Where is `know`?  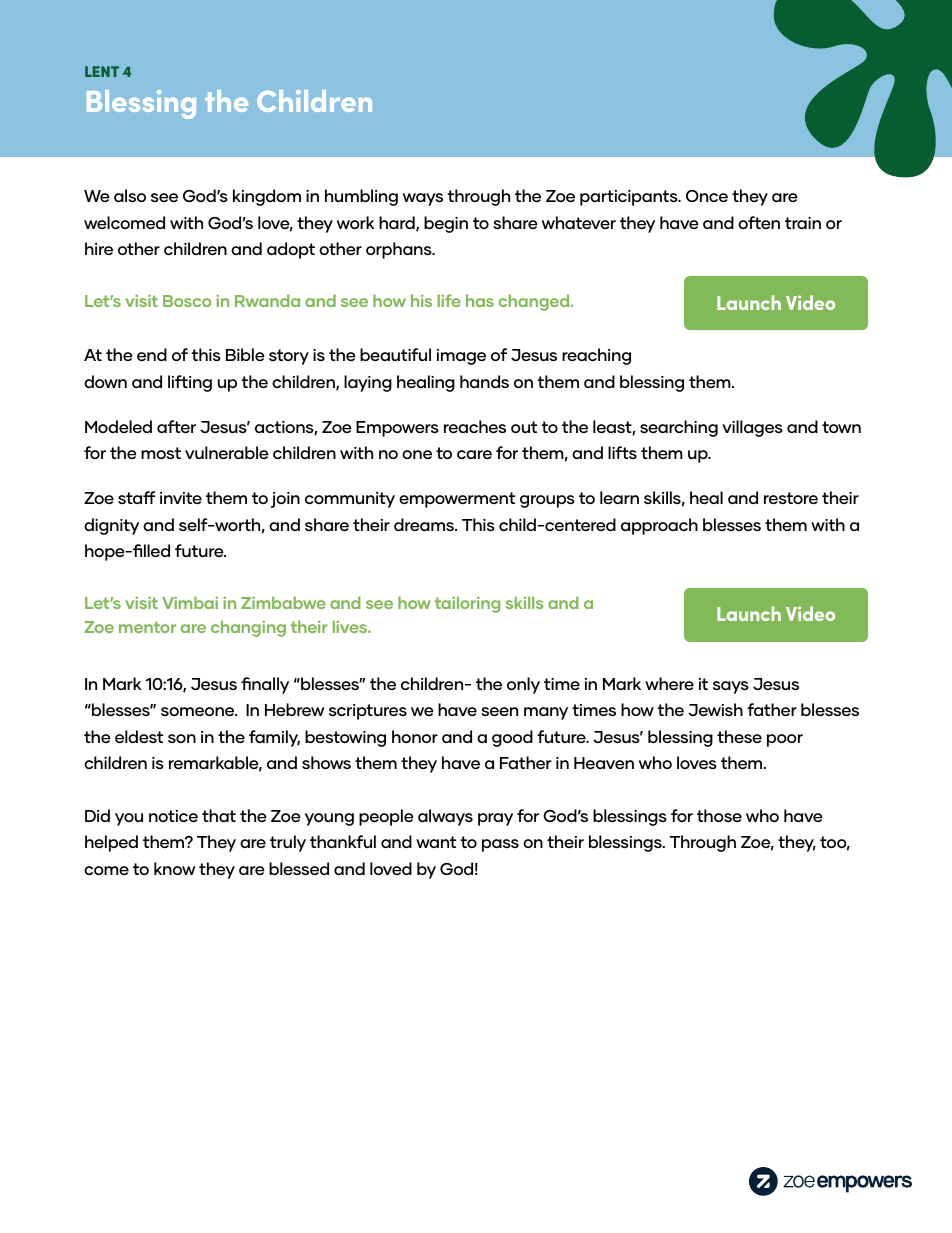
know is located at coordinates (174, 868).
